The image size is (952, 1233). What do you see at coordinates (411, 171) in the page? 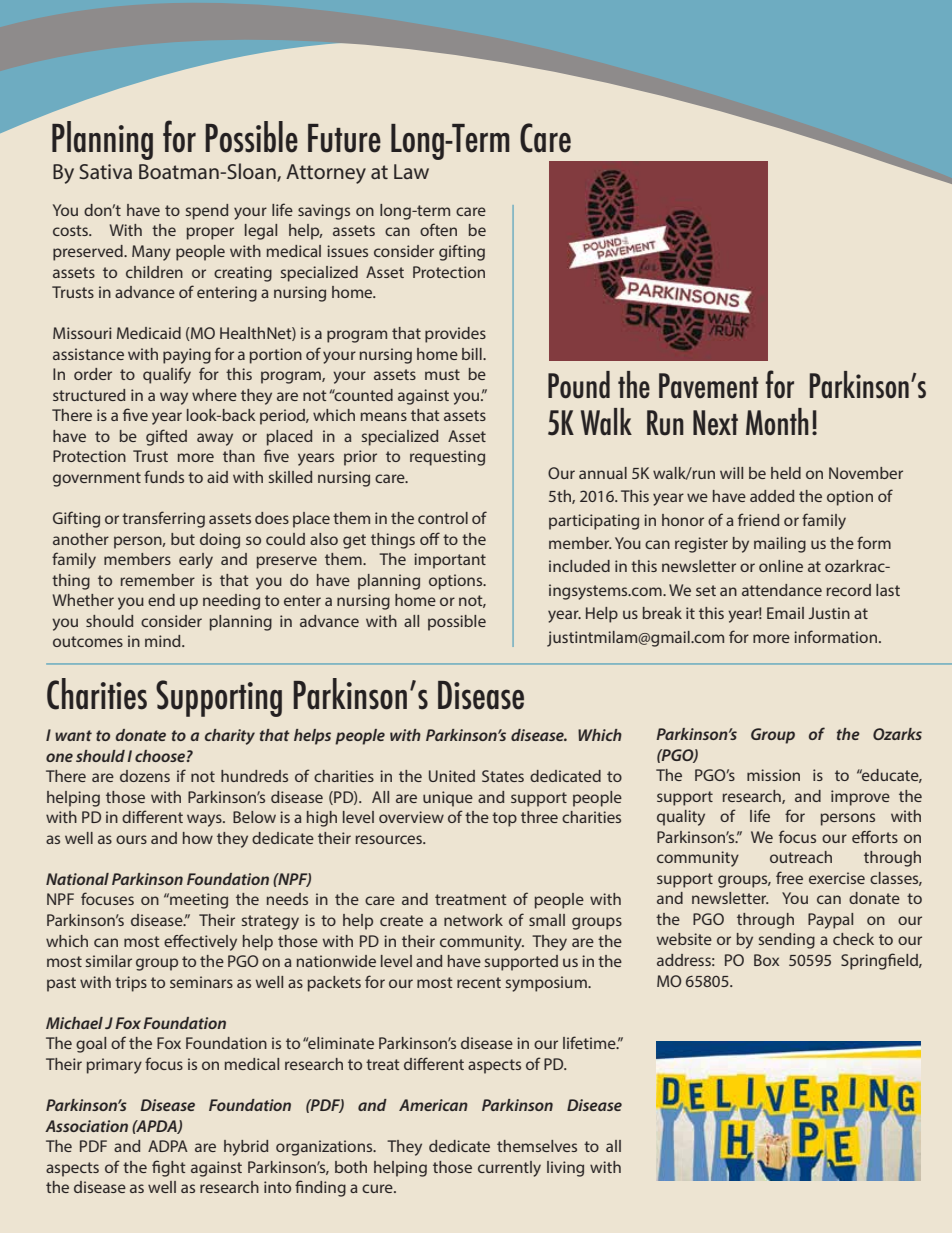
I see `Law` at bounding box center [411, 171].
